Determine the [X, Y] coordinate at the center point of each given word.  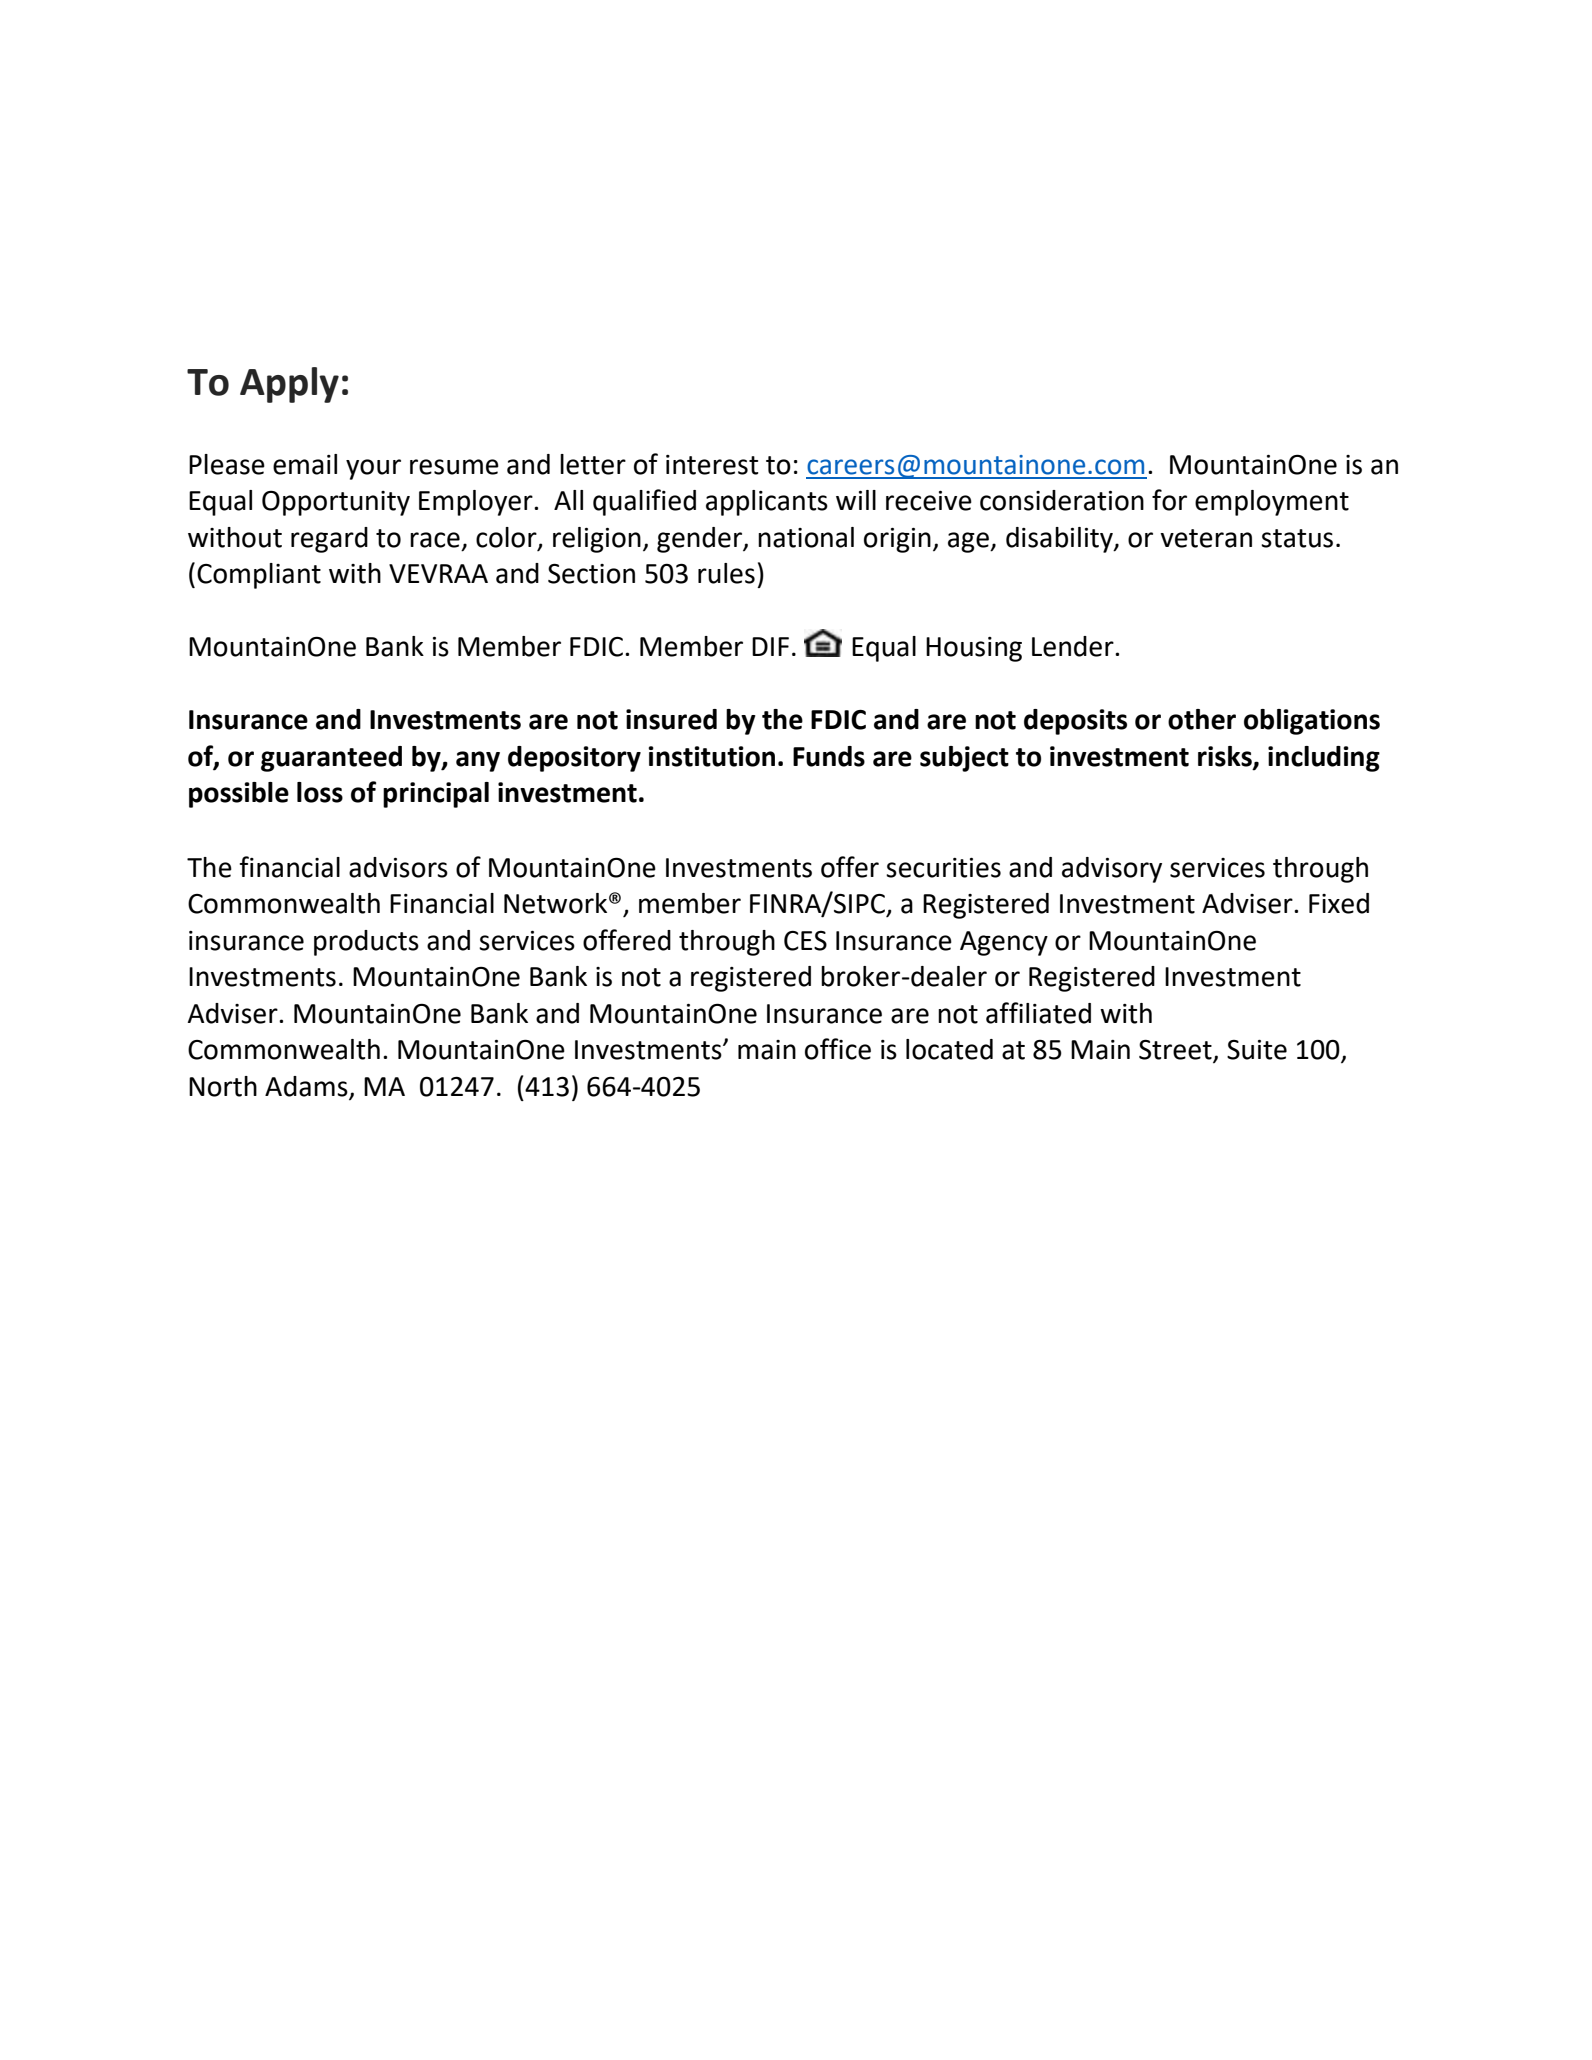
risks [1226, 757]
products [366, 943]
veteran [1206, 538]
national [806, 537]
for [1169, 500]
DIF [770, 646]
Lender [1074, 646]
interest [712, 465]
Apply [289, 385]
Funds [829, 756]
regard [329, 540]
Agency [1004, 943]
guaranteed [331, 759]
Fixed [1339, 903]
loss [320, 792]
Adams [307, 1087]
